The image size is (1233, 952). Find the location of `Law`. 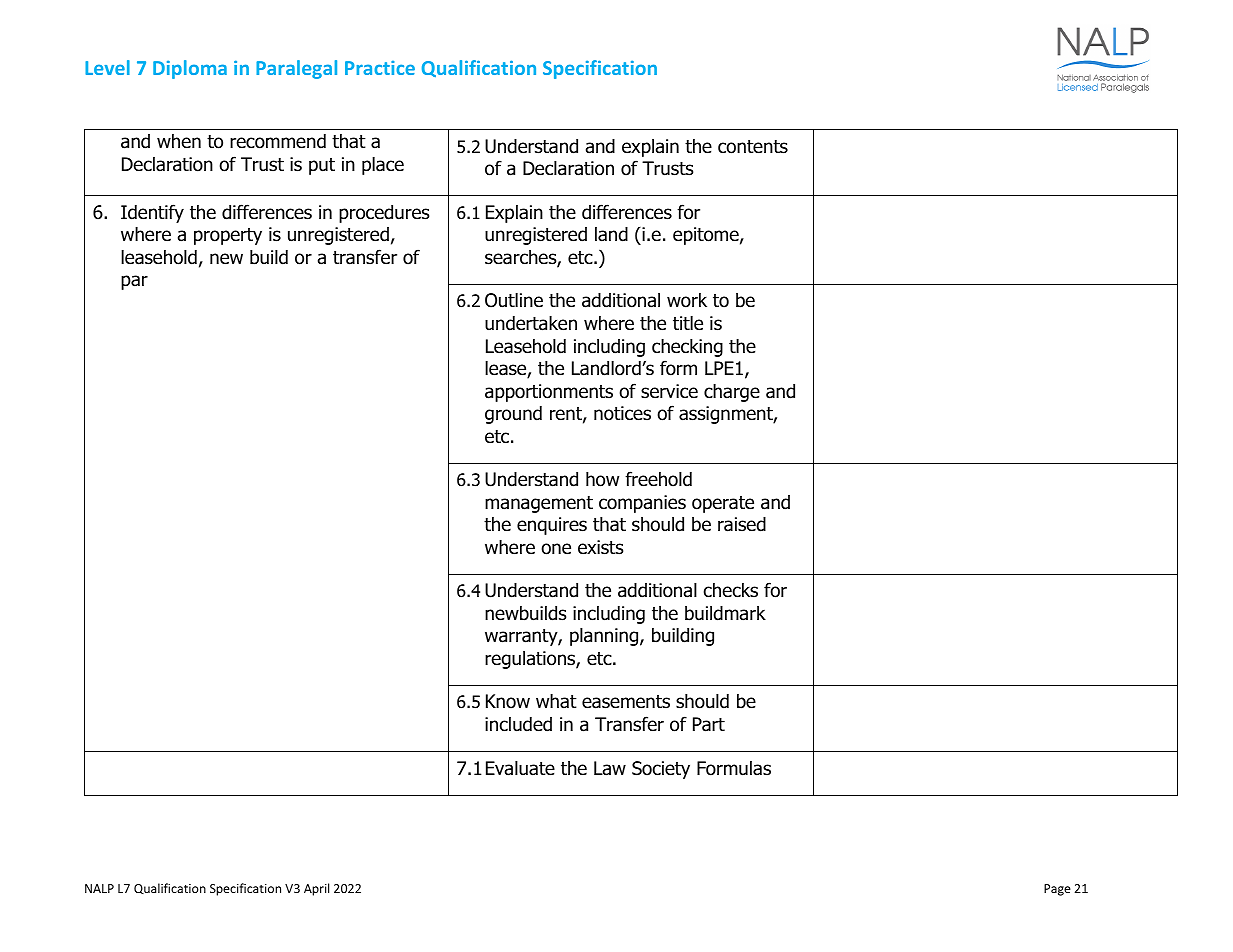

Law is located at coordinates (610, 768).
